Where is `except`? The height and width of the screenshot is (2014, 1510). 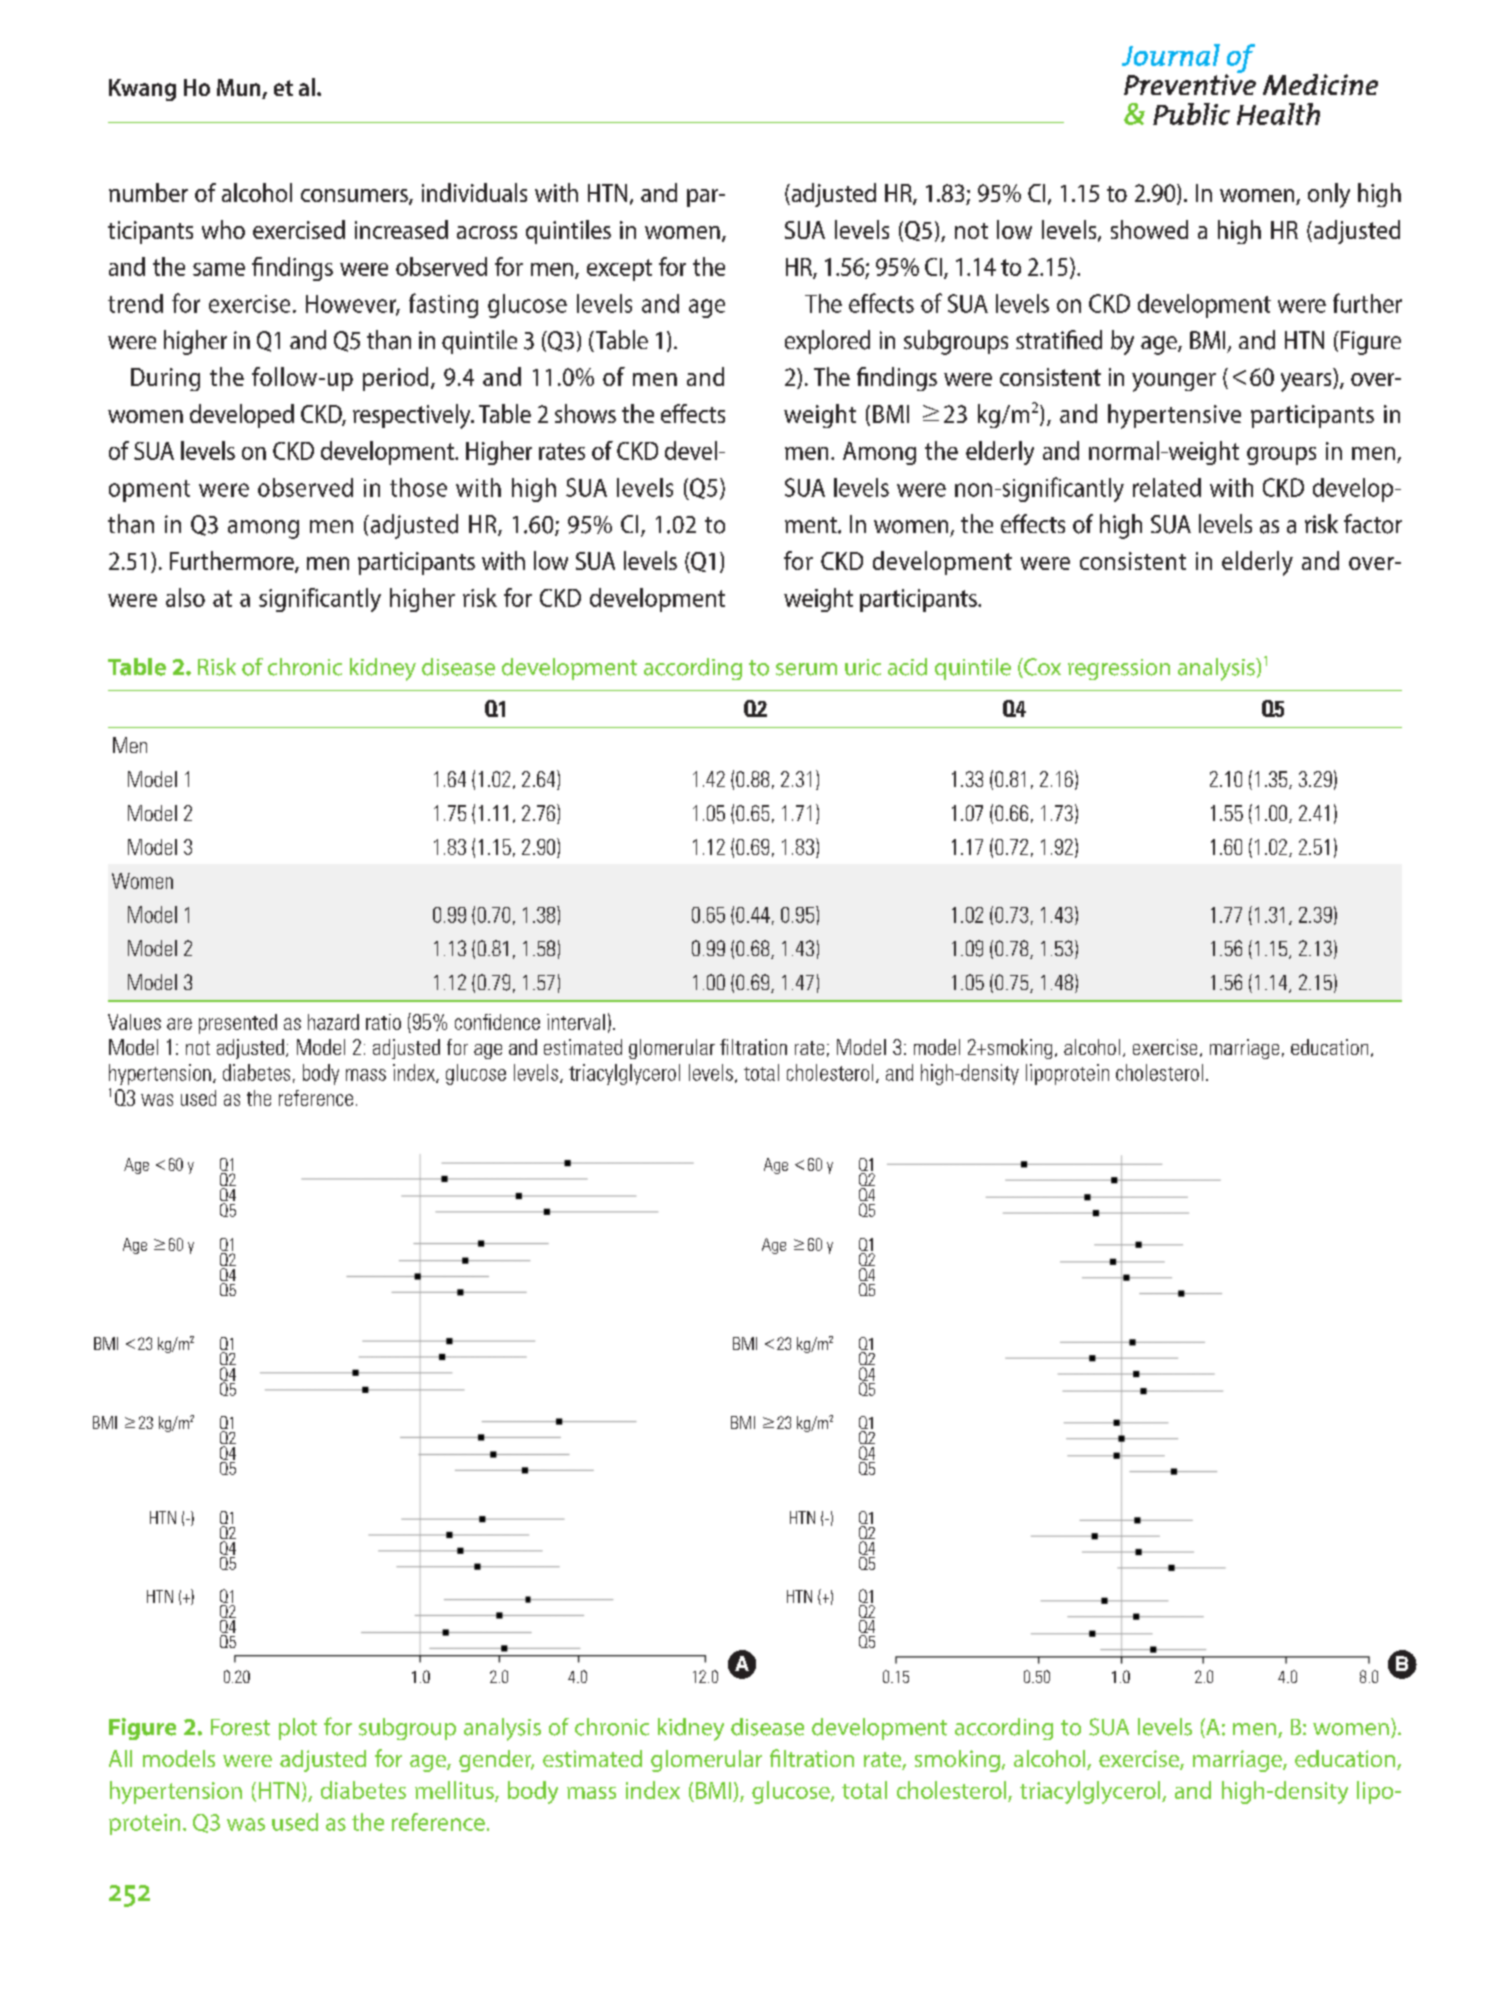 except is located at coordinates (619, 270).
